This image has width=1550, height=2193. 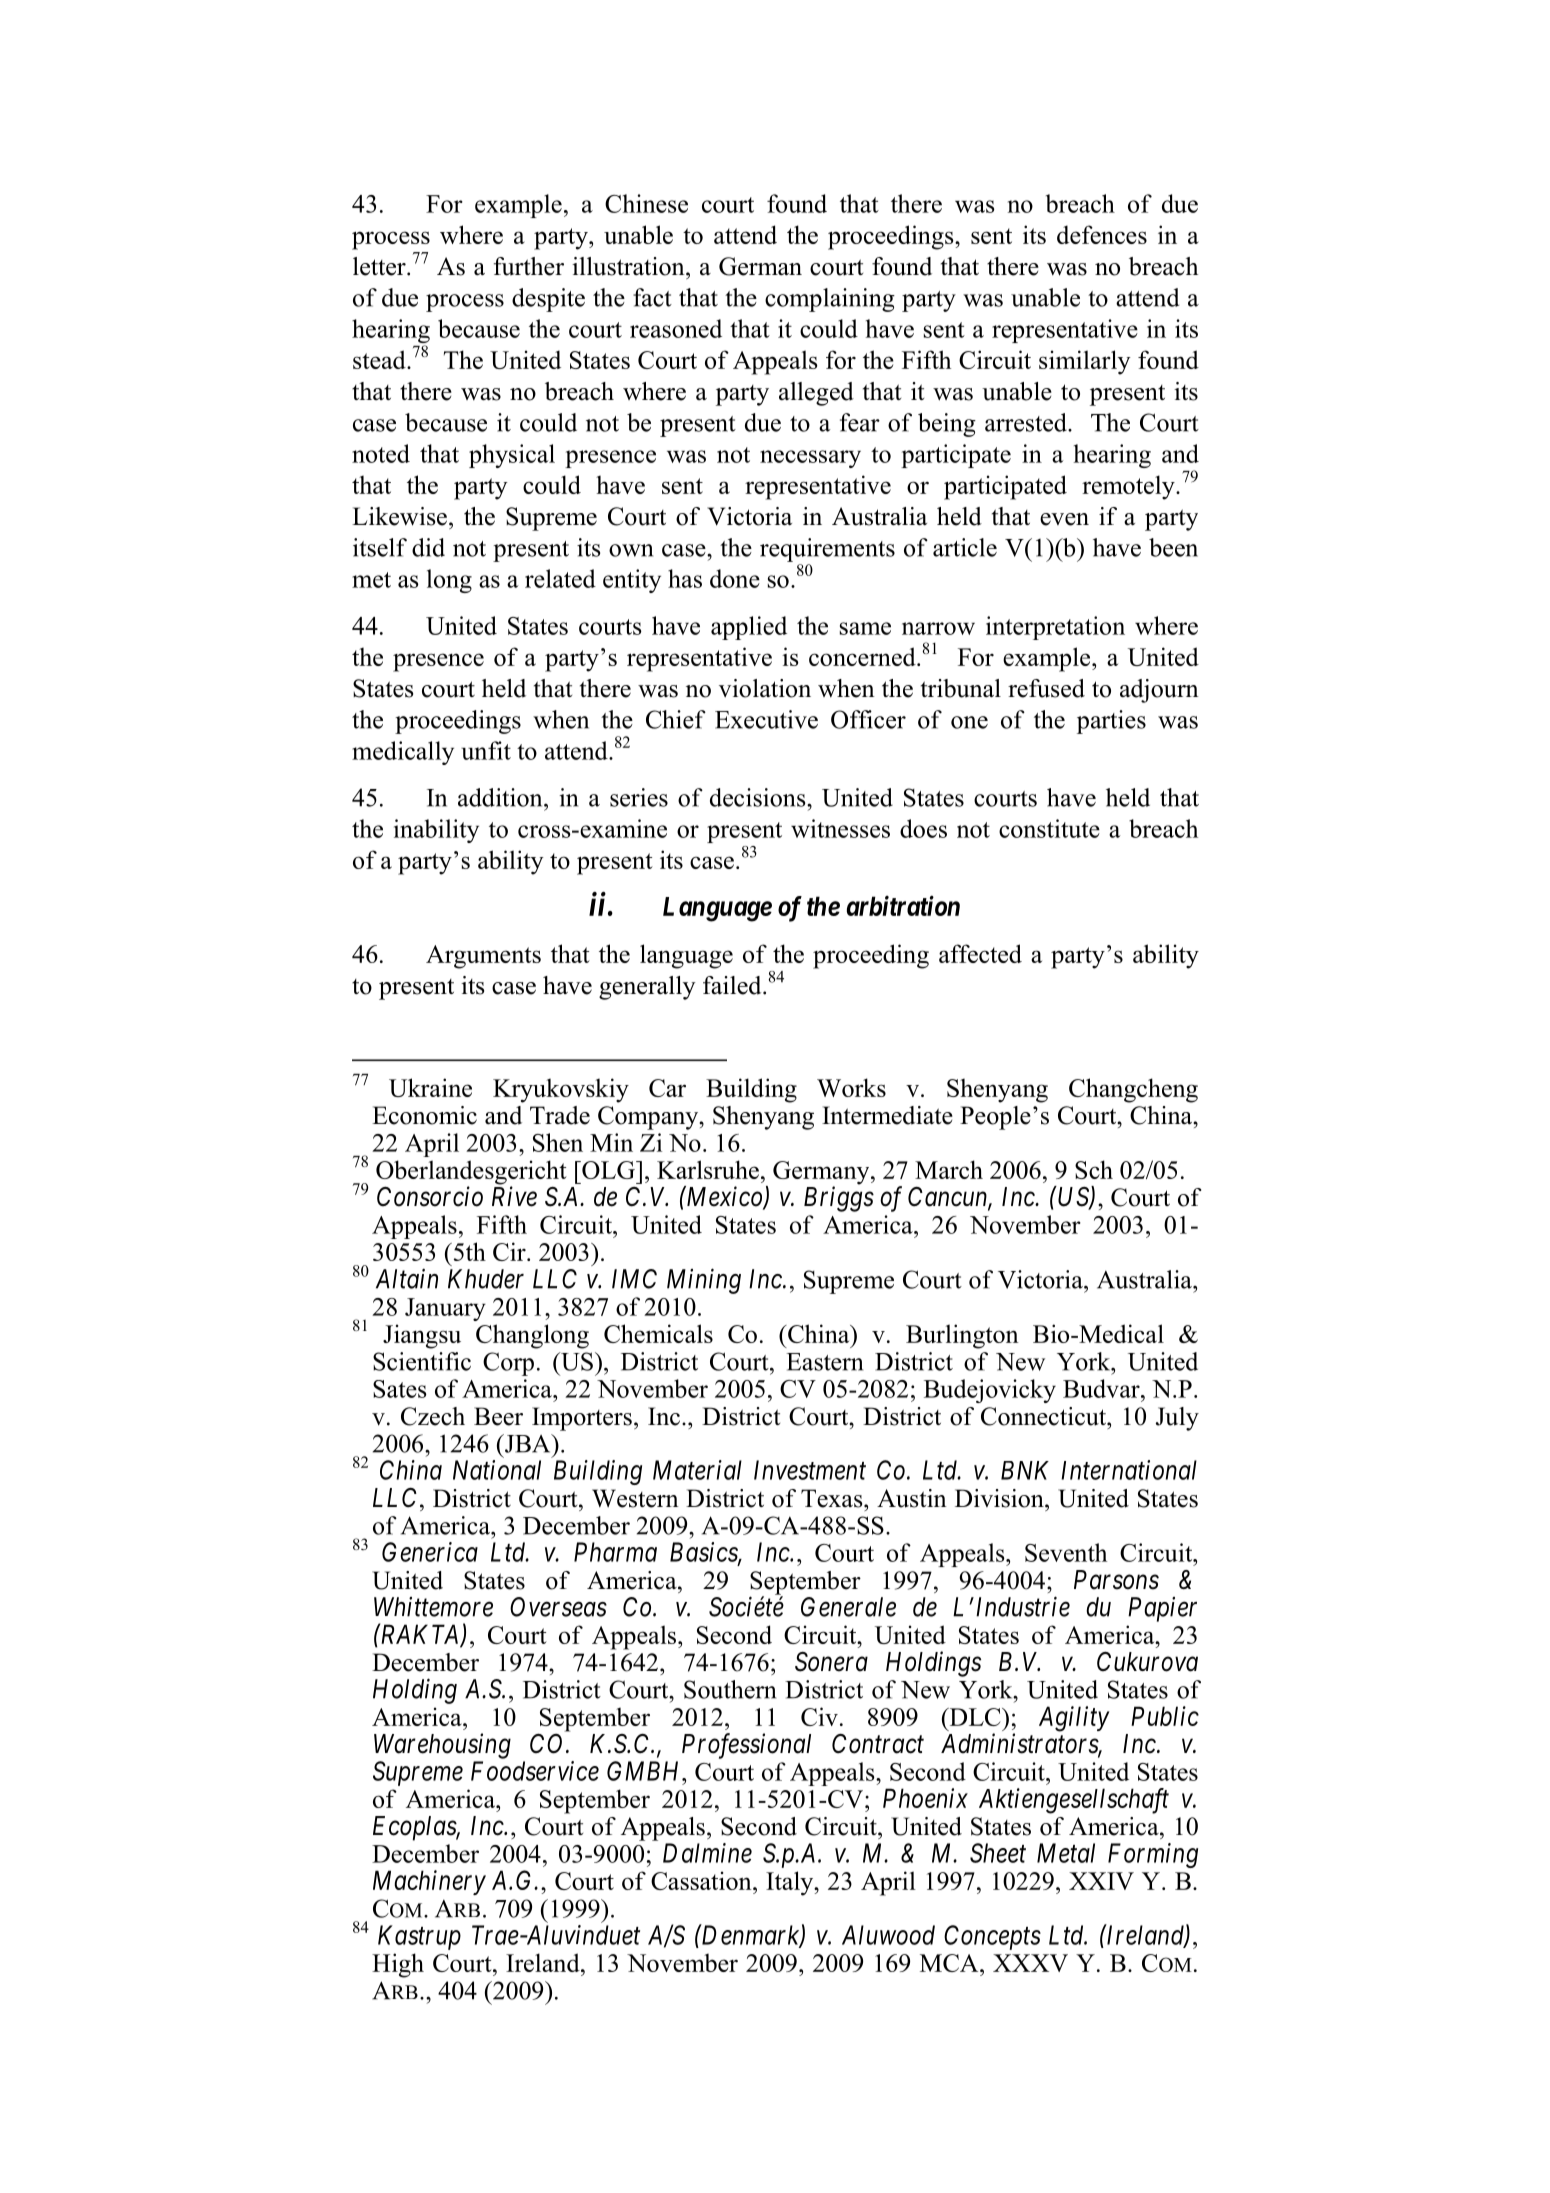 What do you see at coordinates (429, 1882) in the image?
I see `Machinery` at bounding box center [429, 1882].
